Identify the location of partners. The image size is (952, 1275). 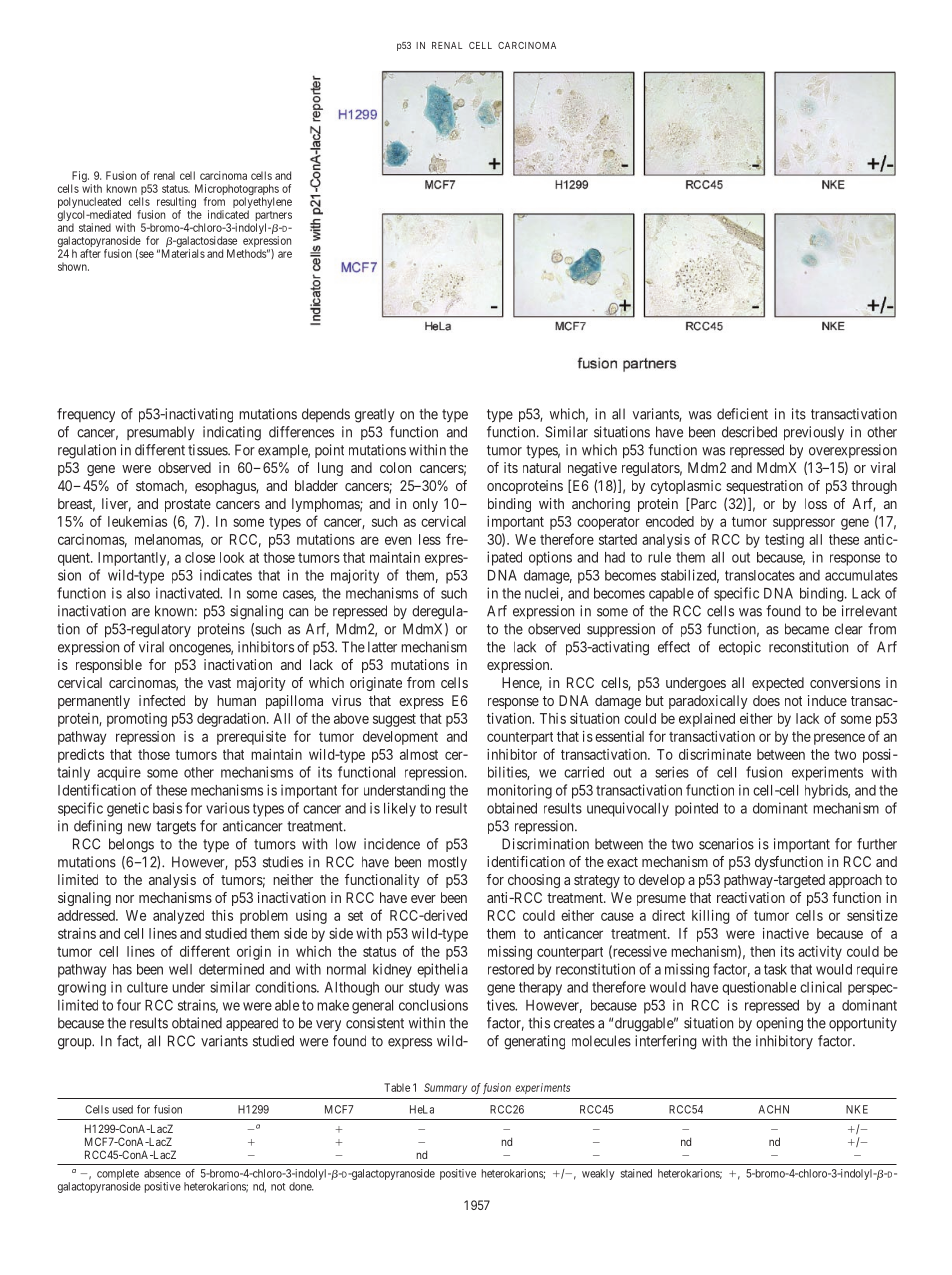
(274, 217).
